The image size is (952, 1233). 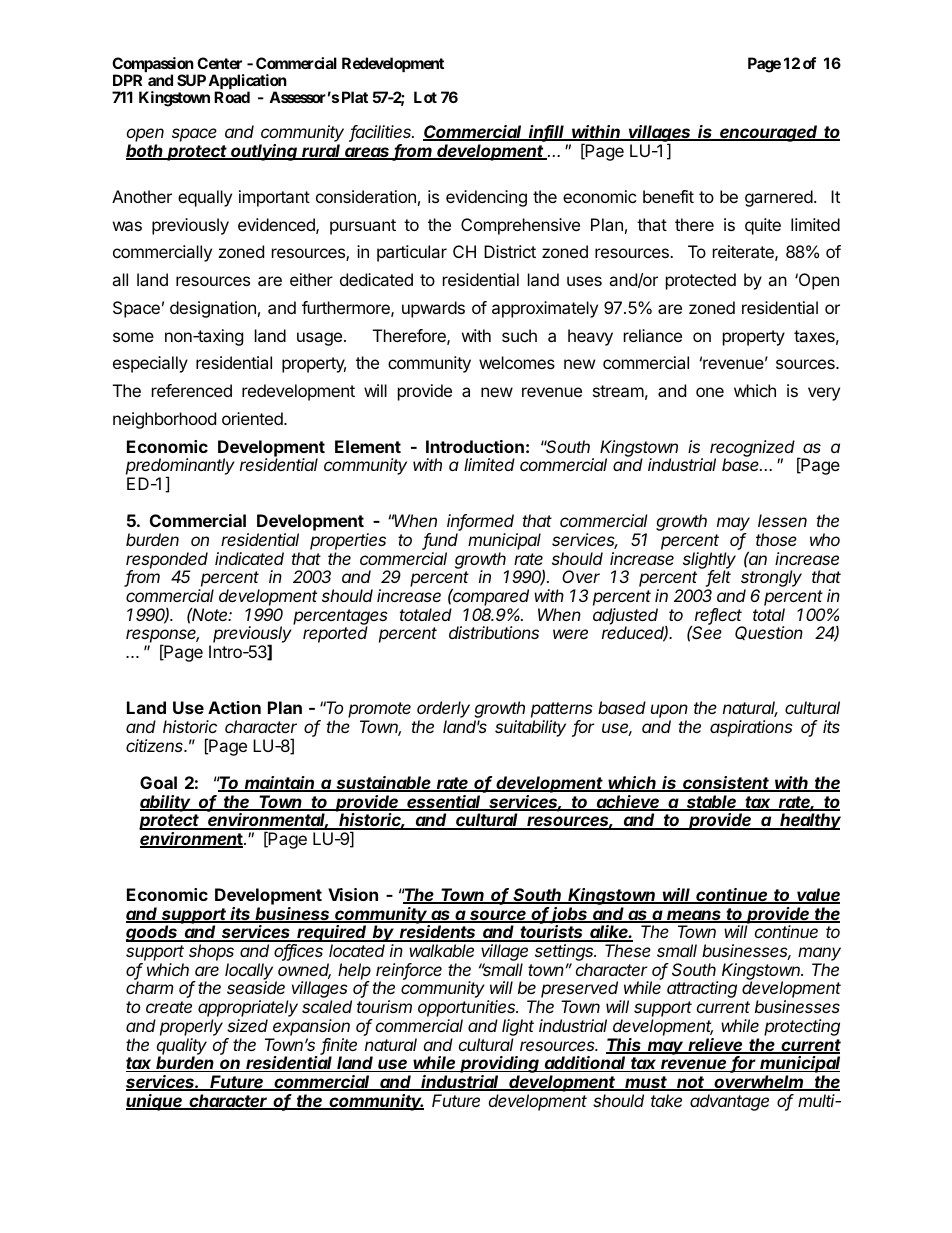 What do you see at coordinates (232, 97) in the screenshot?
I see `Road` at bounding box center [232, 97].
